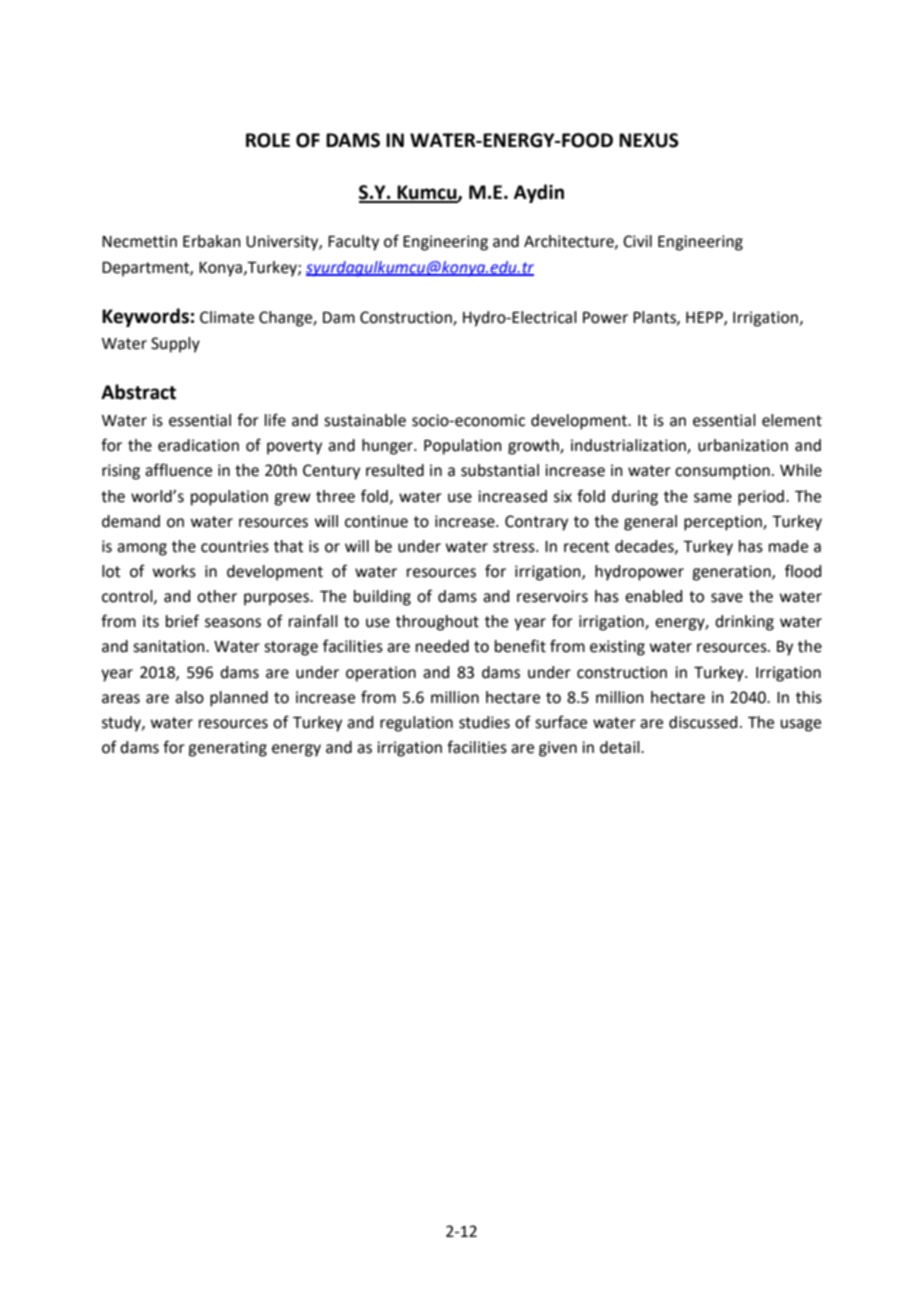  I want to click on generating, so click(227, 749).
